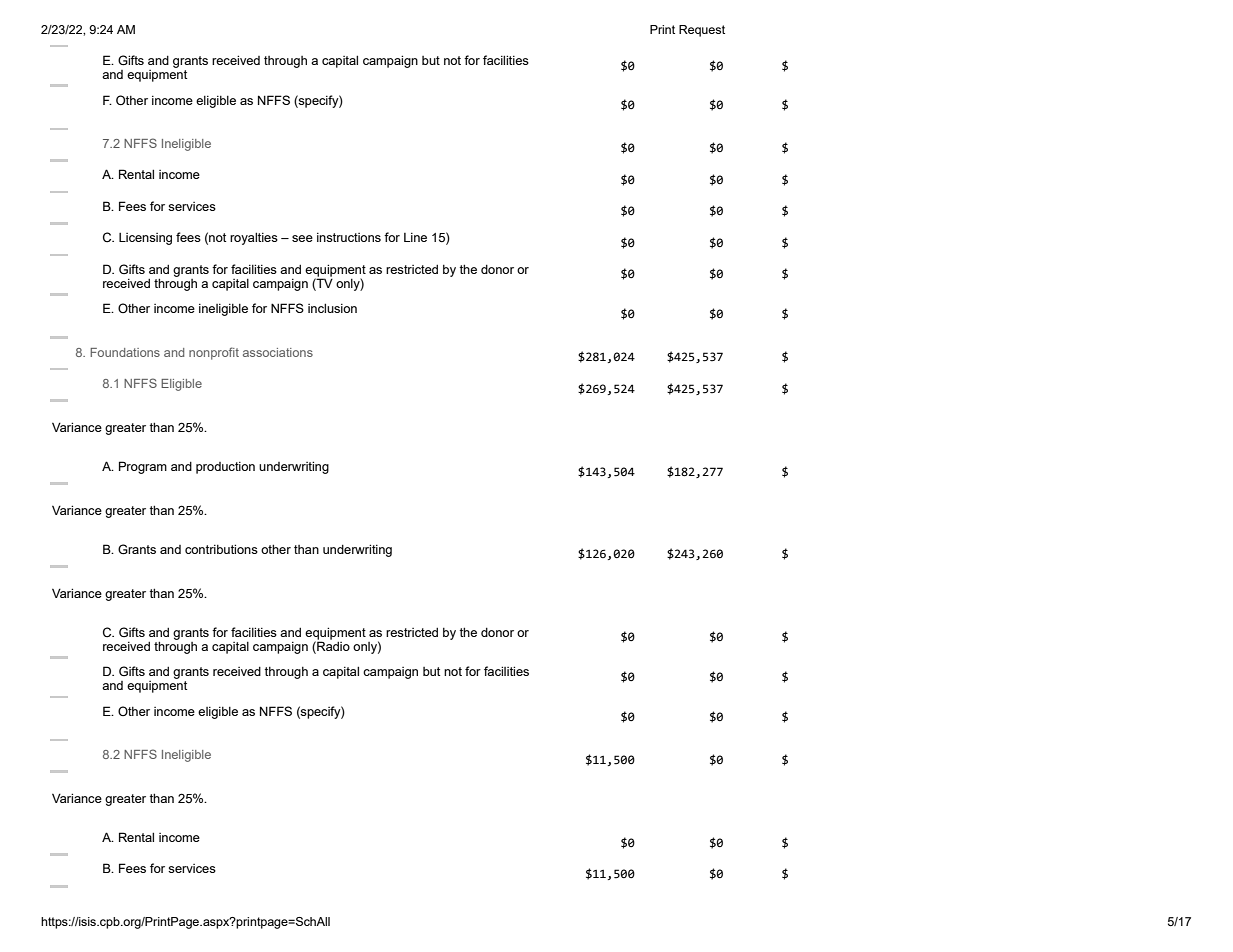  Describe the element at coordinates (302, 238) in the screenshot. I see `see` at that location.
